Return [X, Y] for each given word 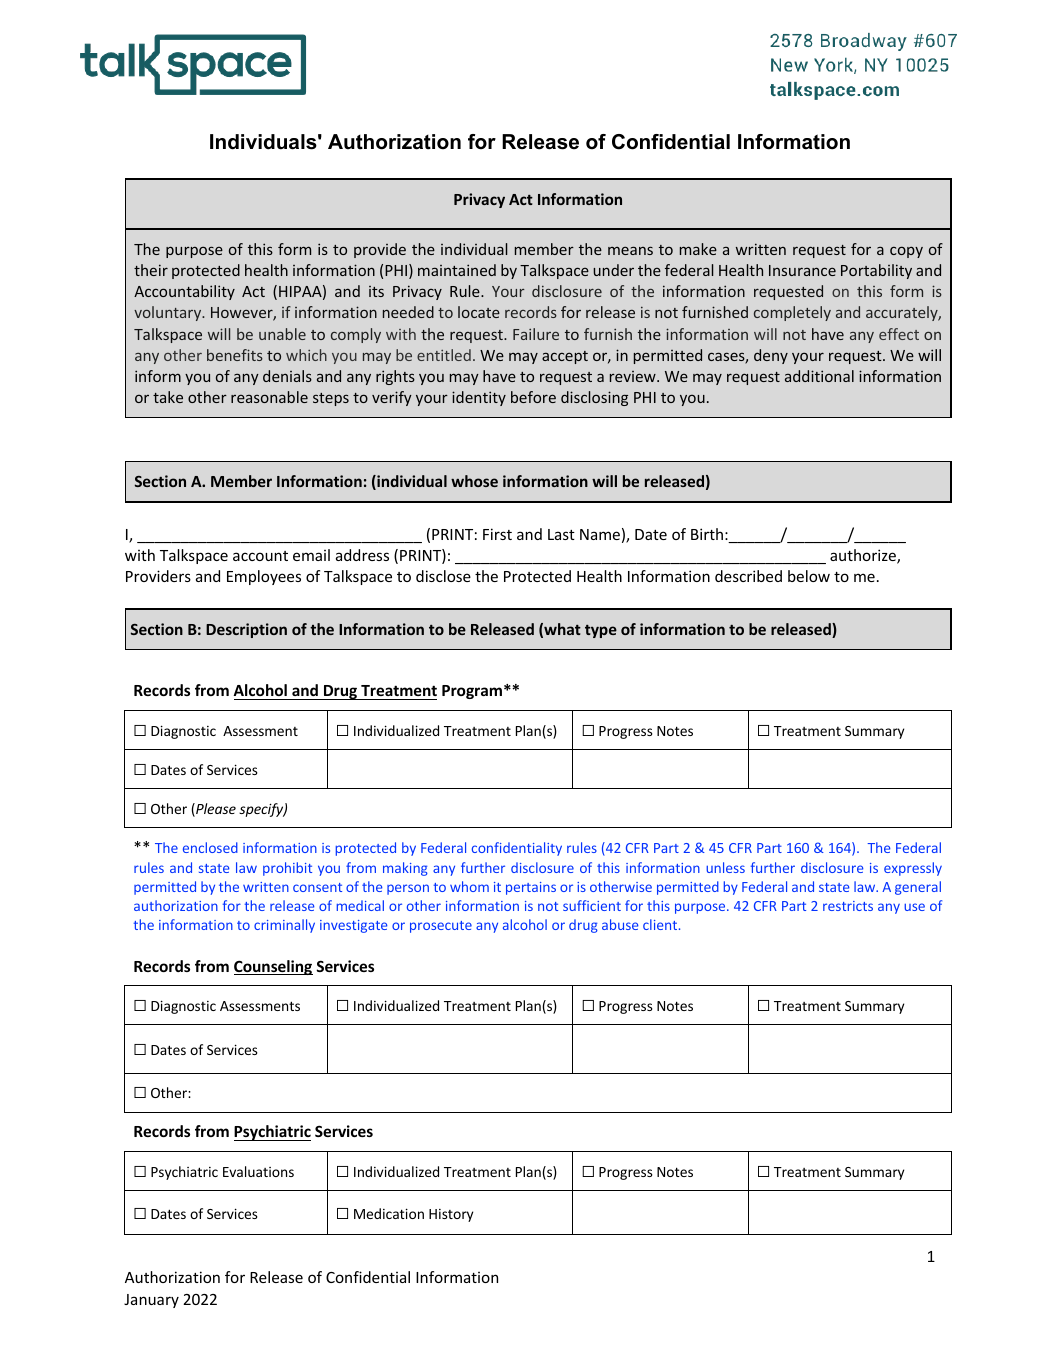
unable [282, 334]
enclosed [210, 847]
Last [561, 534]
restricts [848, 906]
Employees [264, 577]
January [151, 1301]
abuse [620, 924]
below [809, 576]
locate [479, 312]
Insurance [802, 270]
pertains [531, 888]
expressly [913, 869]
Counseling [273, 967]
